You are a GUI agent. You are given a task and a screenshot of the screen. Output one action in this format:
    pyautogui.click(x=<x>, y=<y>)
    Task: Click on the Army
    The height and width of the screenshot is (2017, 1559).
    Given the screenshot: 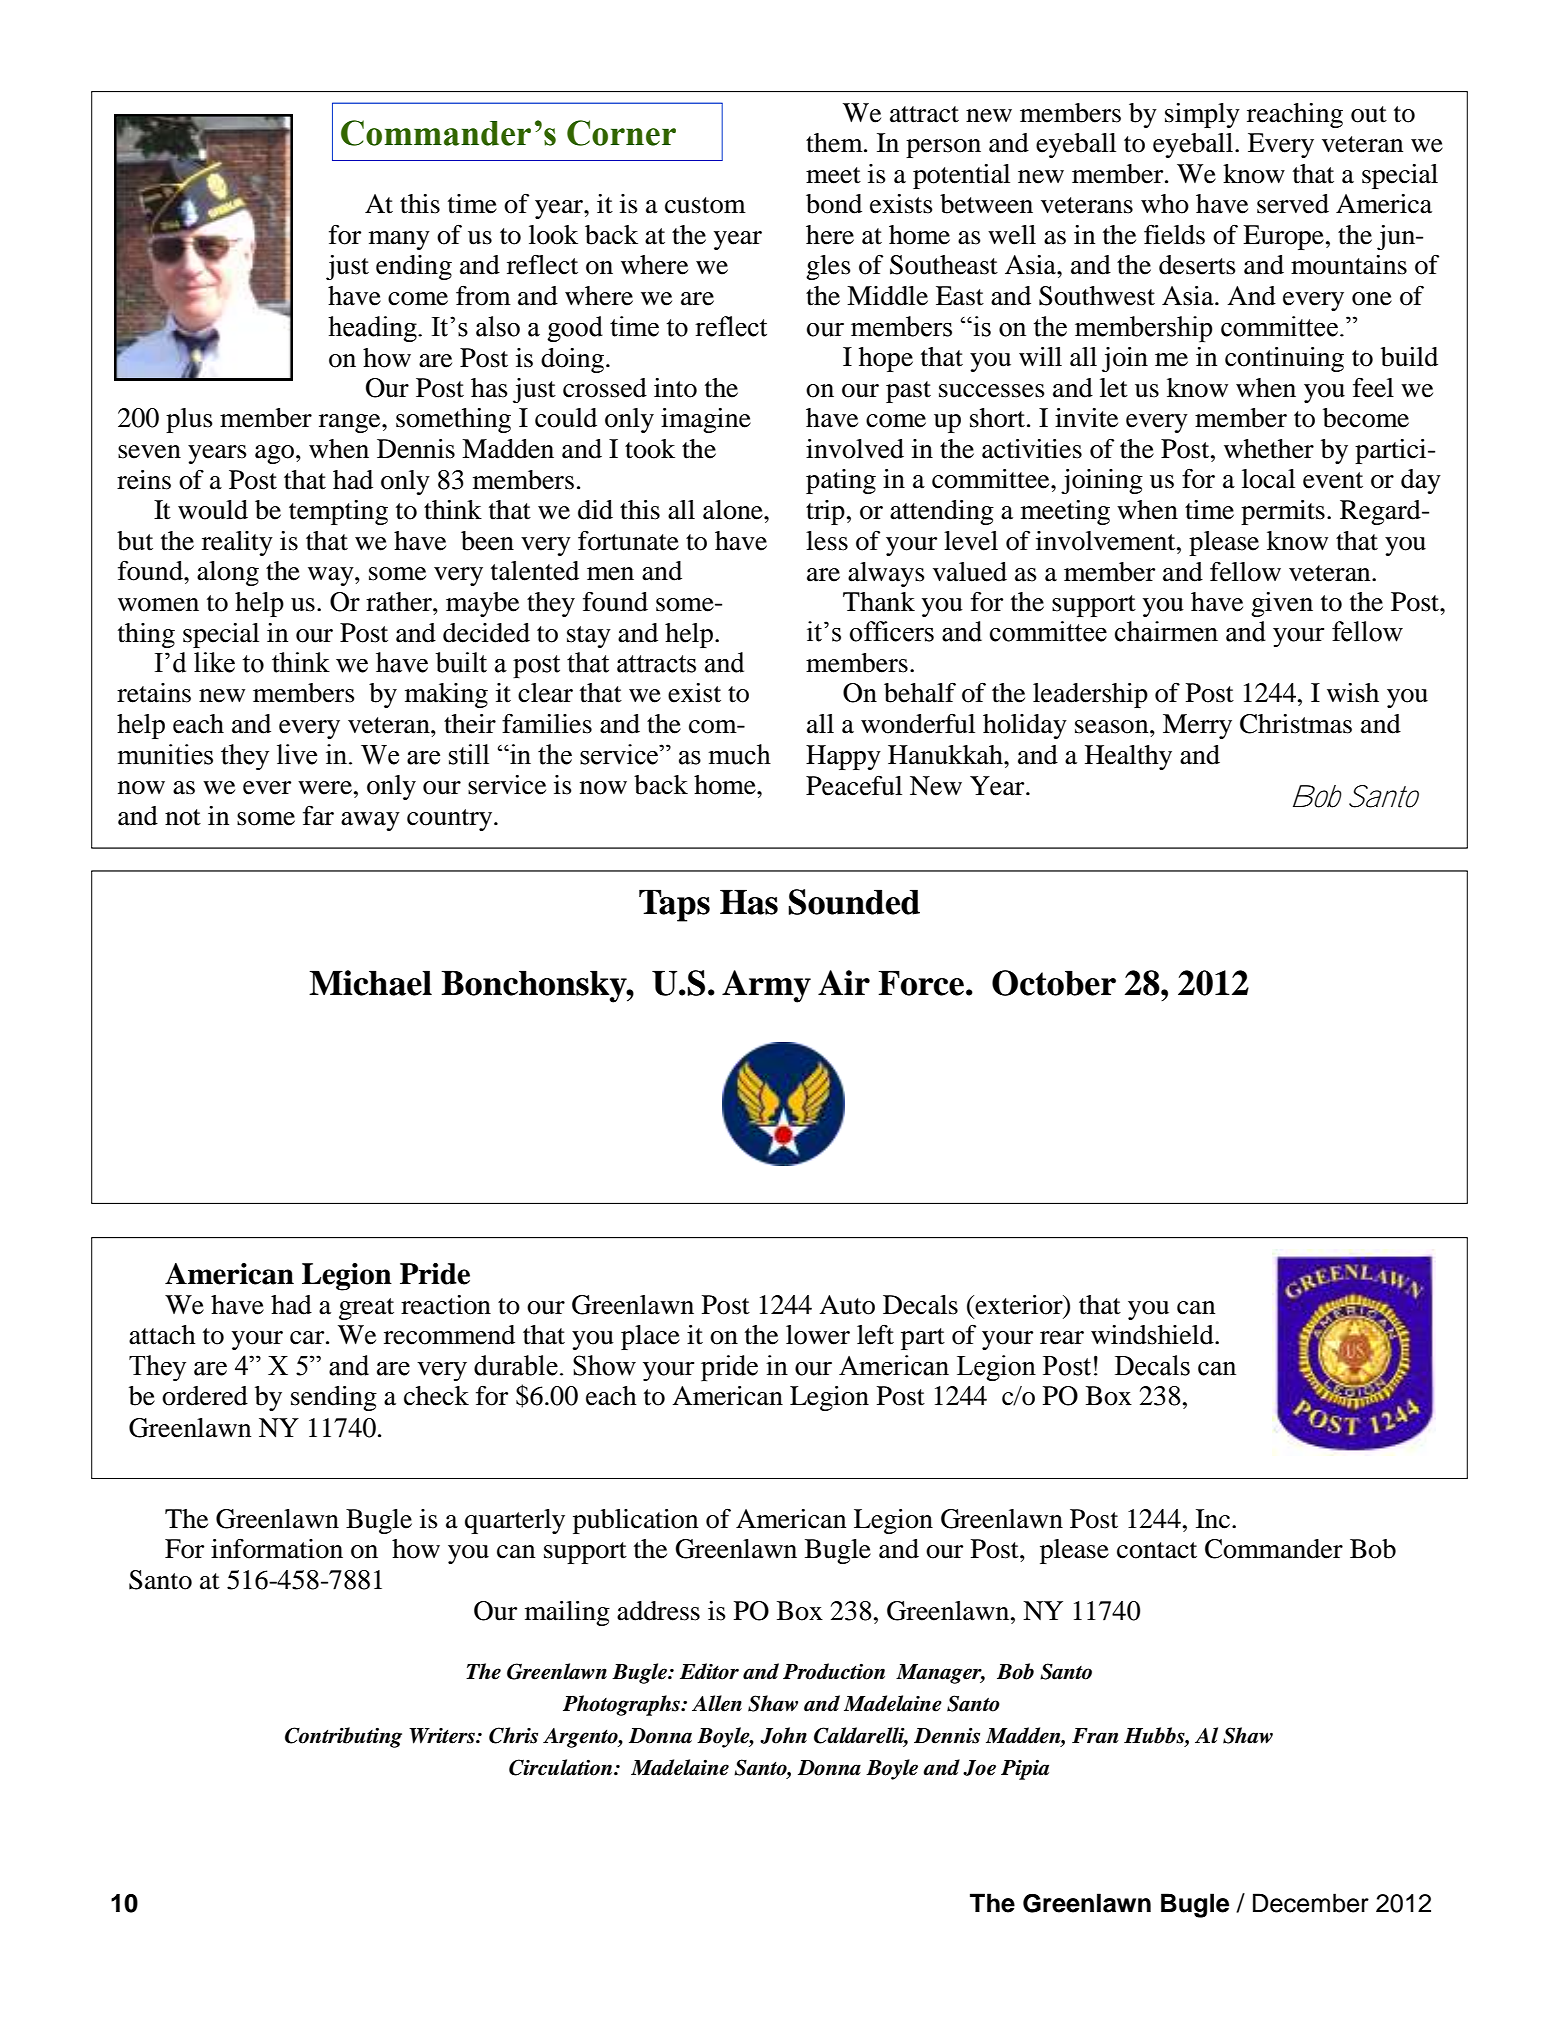 What is the action you would take?
    pyautogui.click(x=766, y=986)
